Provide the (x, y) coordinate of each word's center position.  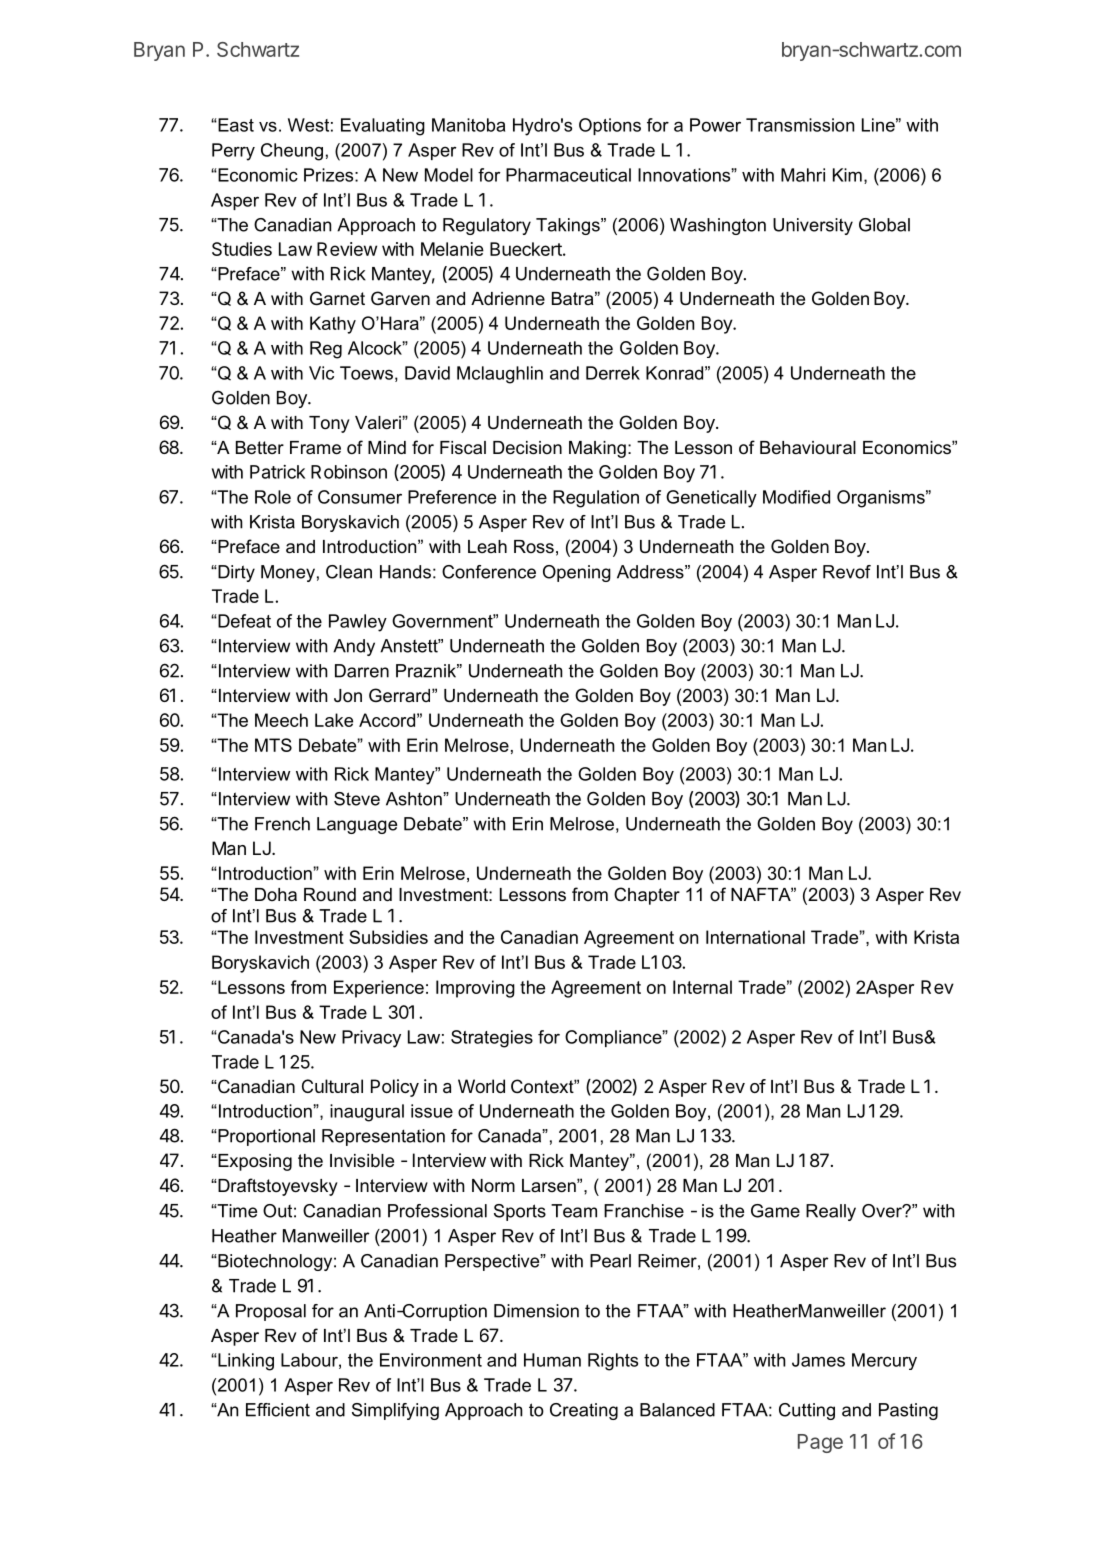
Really (831, 1212)
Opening (577, 573)
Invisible (362, 1161)
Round (330, 894)
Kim (847, 175)
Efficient (278, 1410)
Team (574, 1211)
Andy (354, 647)
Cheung (292, 152)
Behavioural (808, 448)
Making (597, 449)
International (755, 937)
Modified (796, 497)
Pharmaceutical (568, 175)
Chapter (647, 896)
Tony (329, 424)
